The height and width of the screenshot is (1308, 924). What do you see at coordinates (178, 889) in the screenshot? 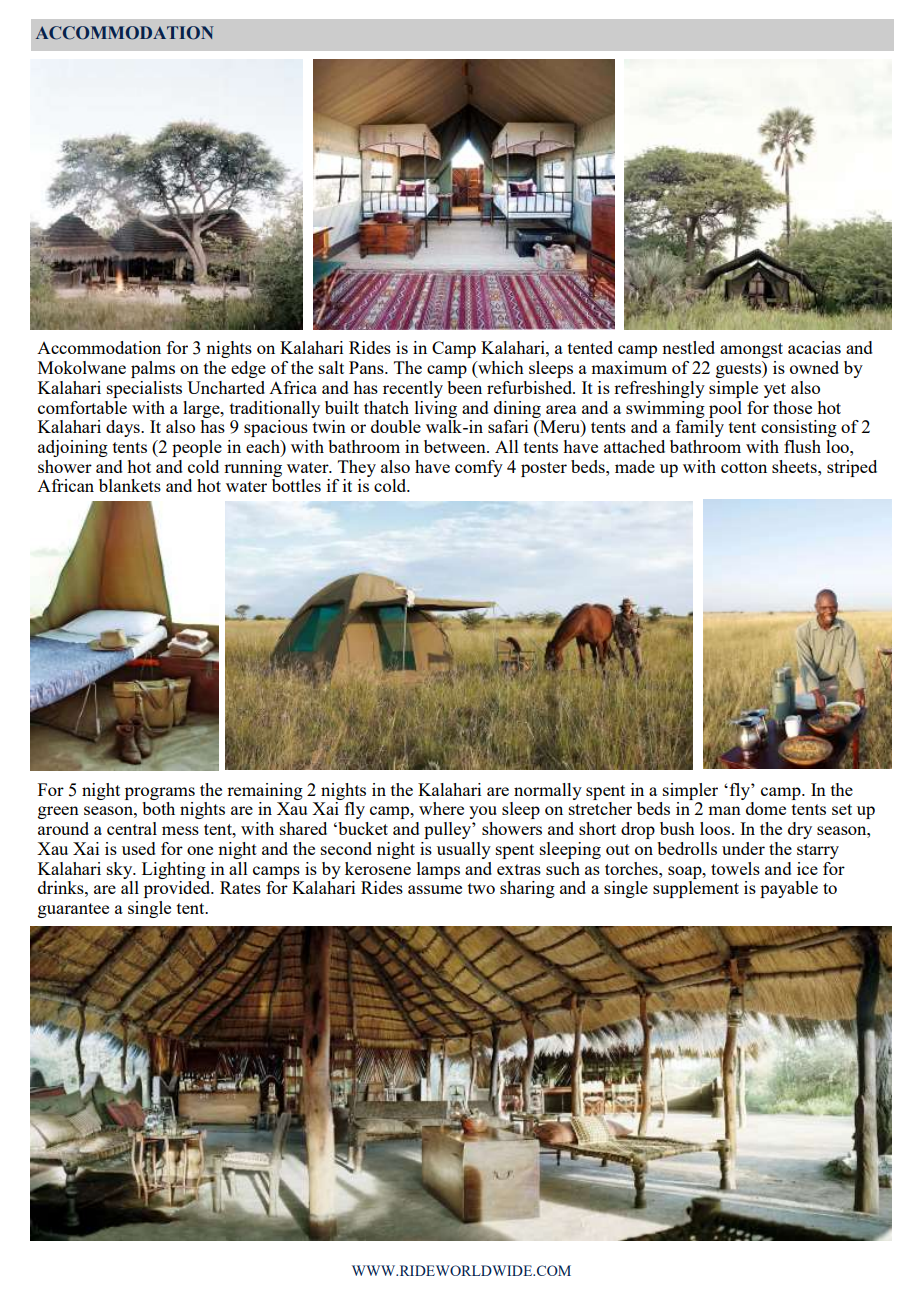
I see `provided` at bounding box center [178, 889].
